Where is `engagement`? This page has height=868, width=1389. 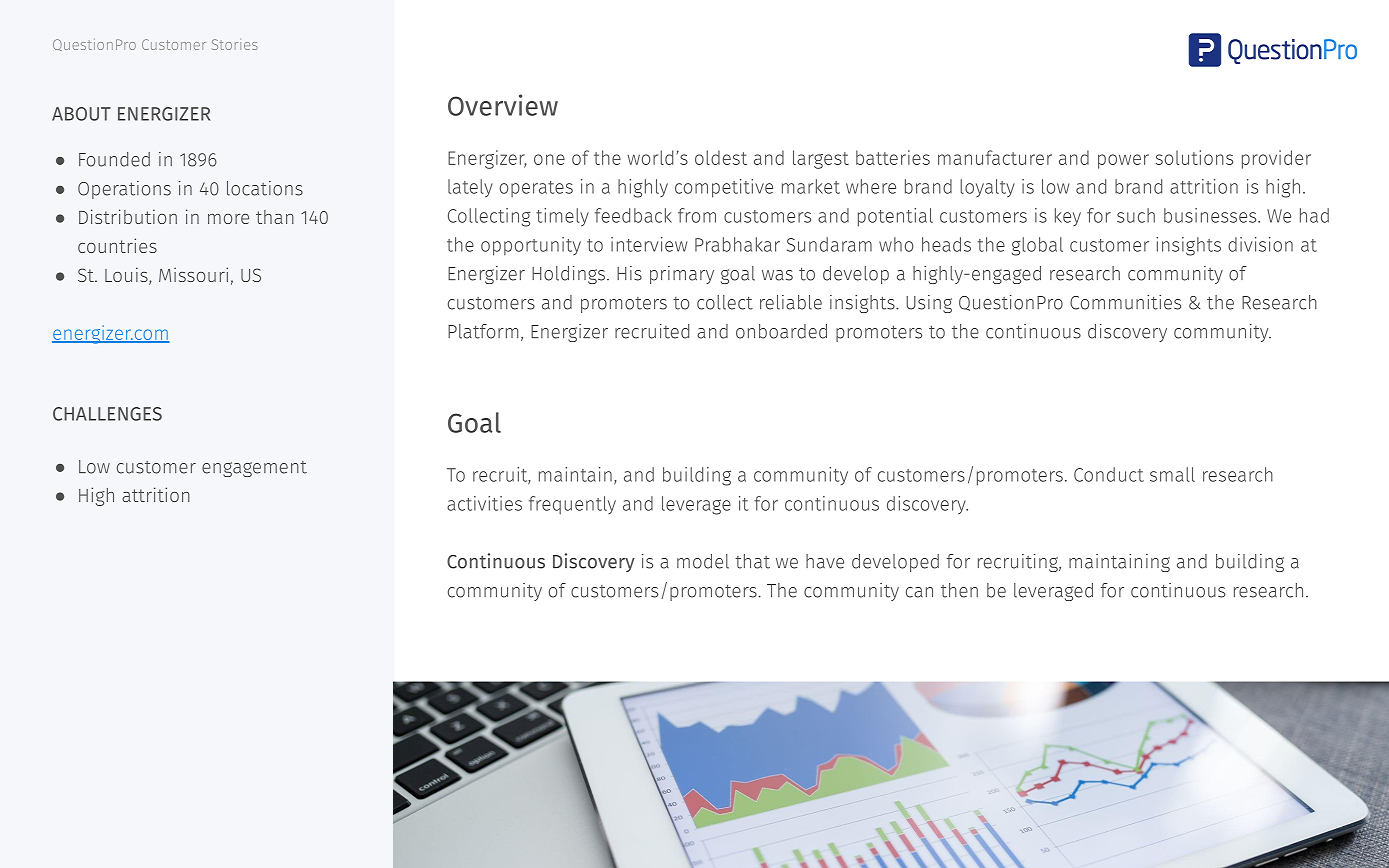 engagement is located at coordinates (254, 469).
